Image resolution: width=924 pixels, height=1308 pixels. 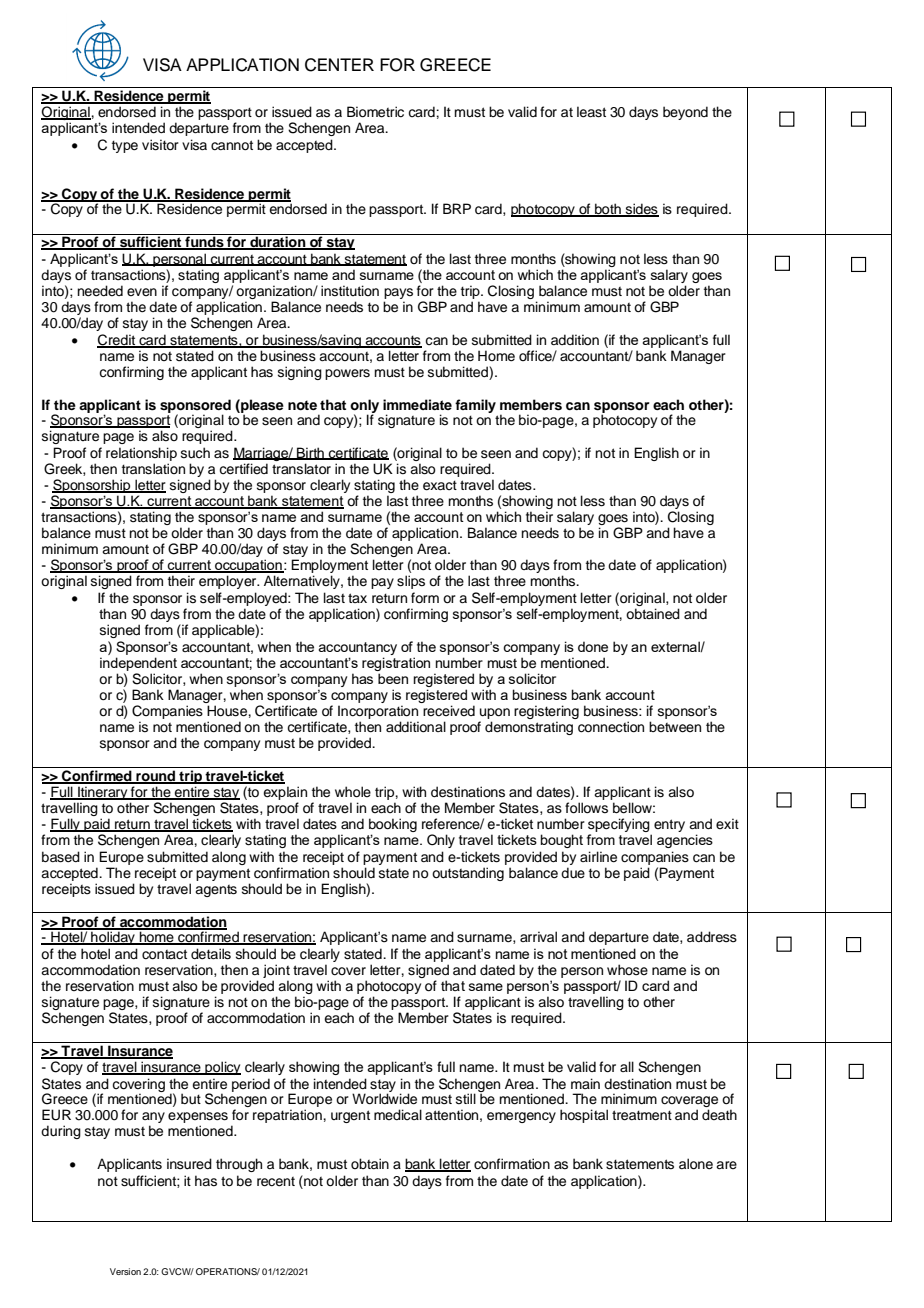 I want to click on alone, so click(x=696, y=1164).
